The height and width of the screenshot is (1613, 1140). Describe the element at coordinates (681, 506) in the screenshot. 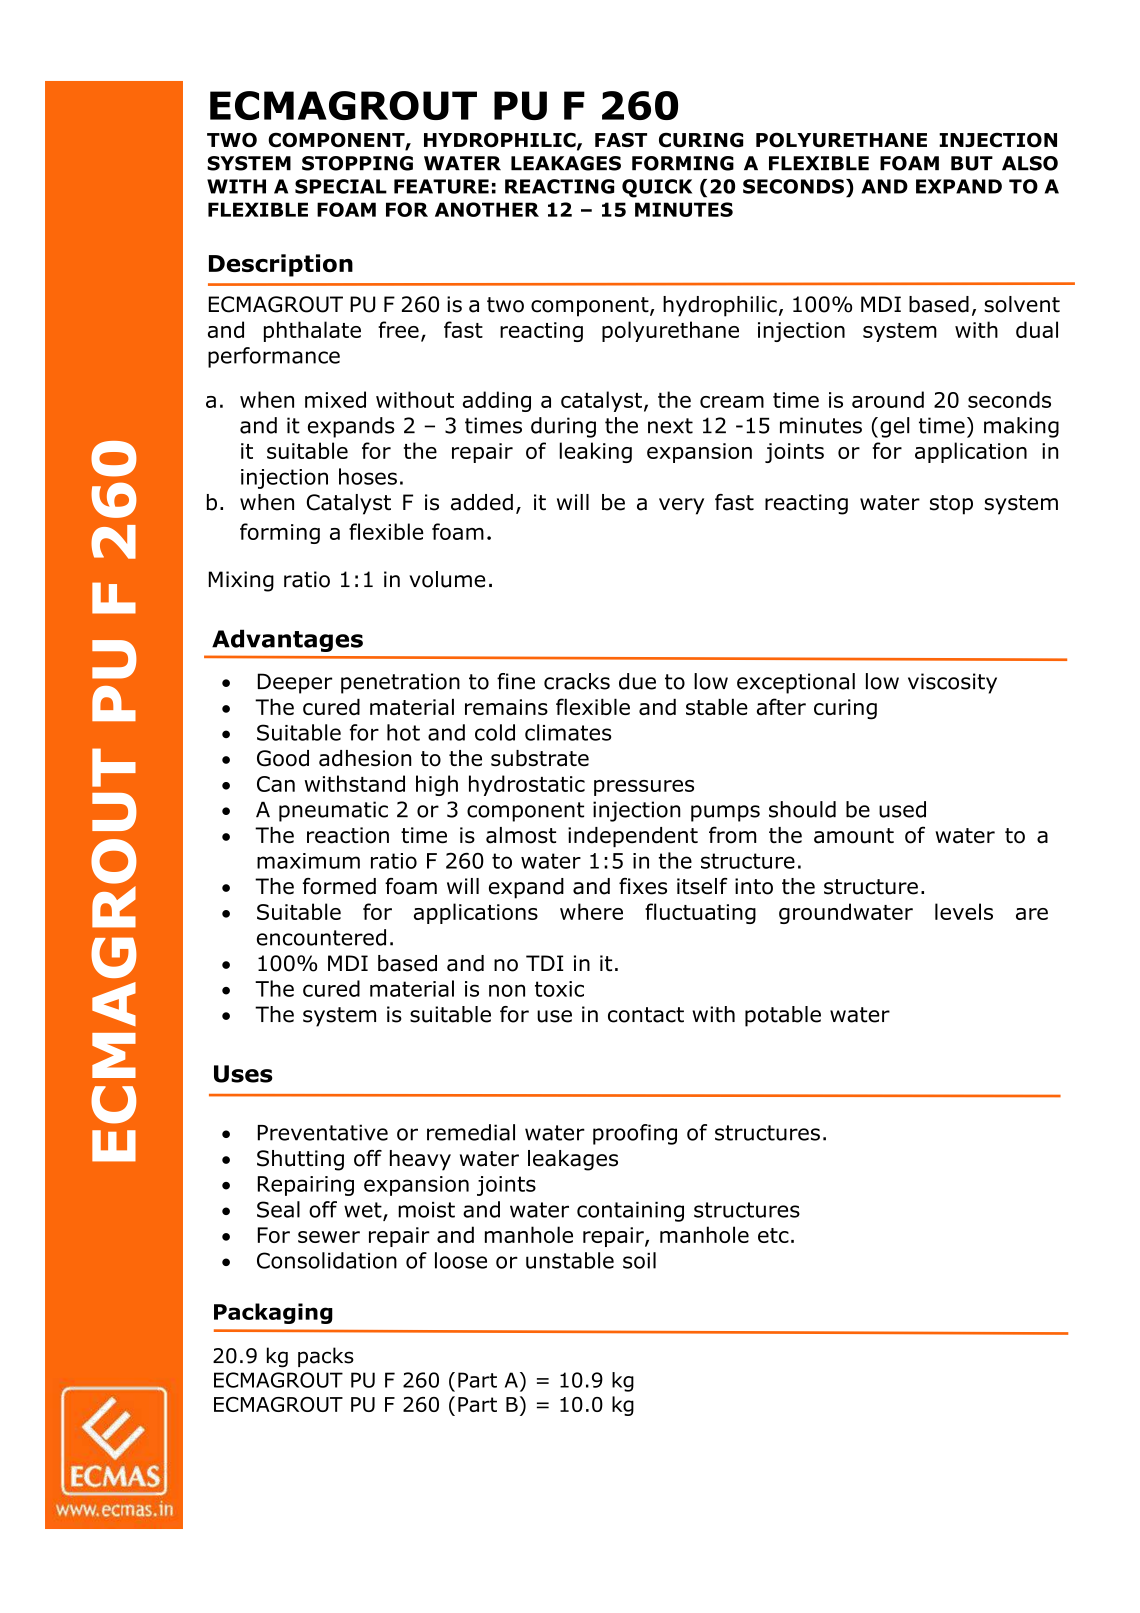

I see `very` at that location.
